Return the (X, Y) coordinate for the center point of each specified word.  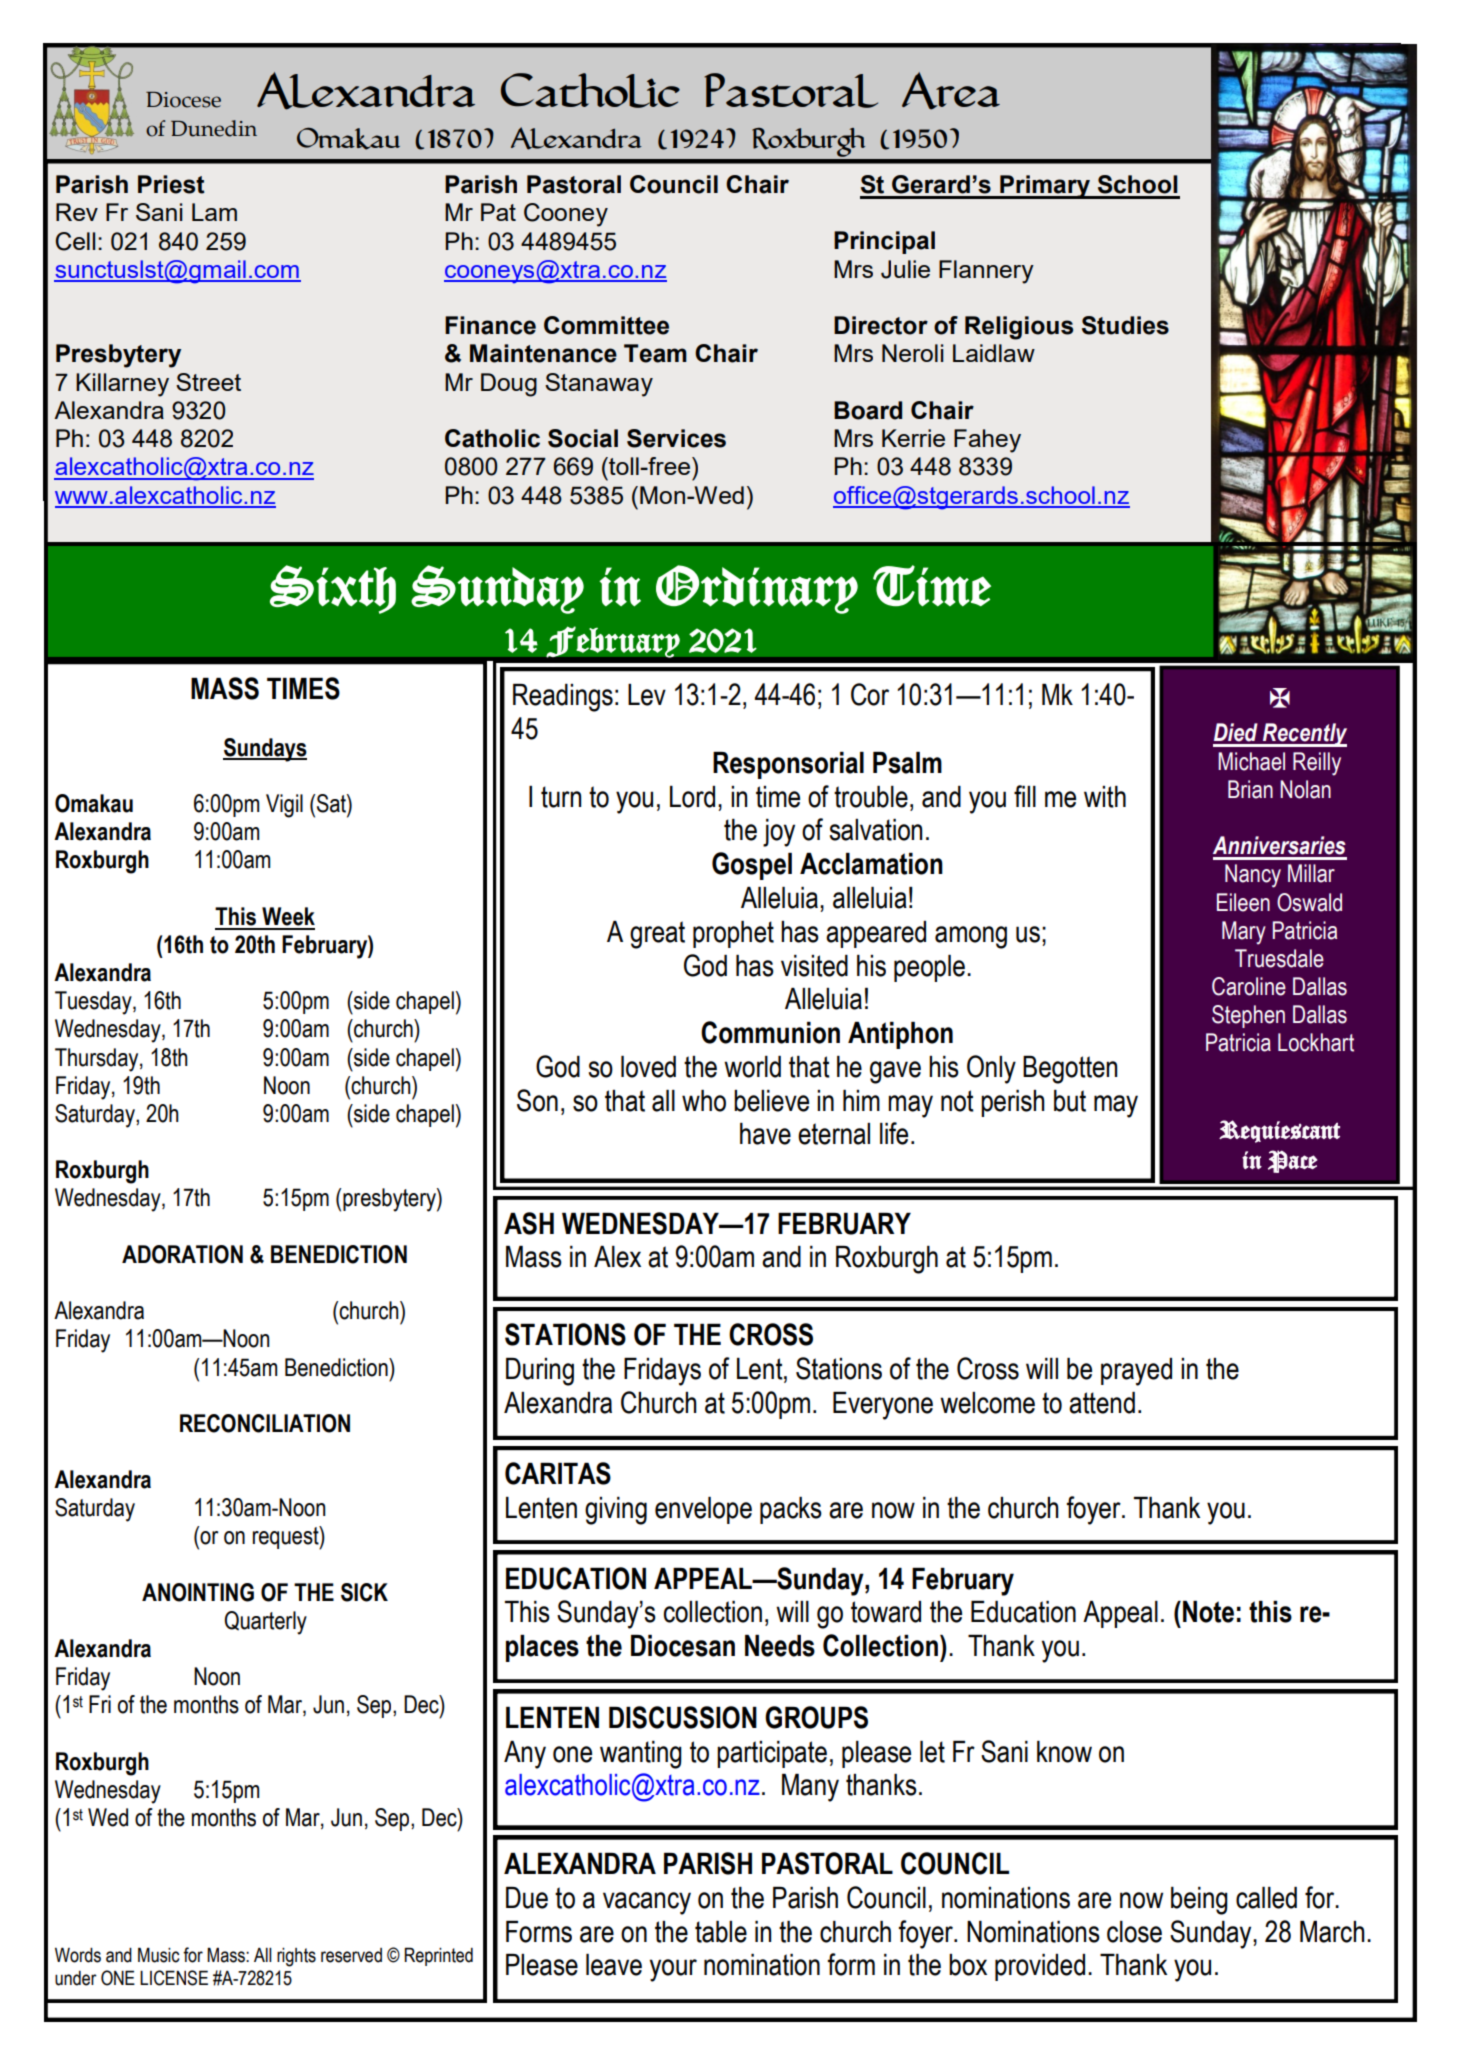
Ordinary (757, 589)
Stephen (1248, 1016)
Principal (884, 242)
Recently (1304, 735)
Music (159, 1955)
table (721, 1932)
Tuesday (94, 1003)
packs (791, 1510)
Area (951, 91)
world (752, 1067)
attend (1102, 1403)
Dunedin (214, 128)
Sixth (333, 589)
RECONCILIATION (265, 1423)
